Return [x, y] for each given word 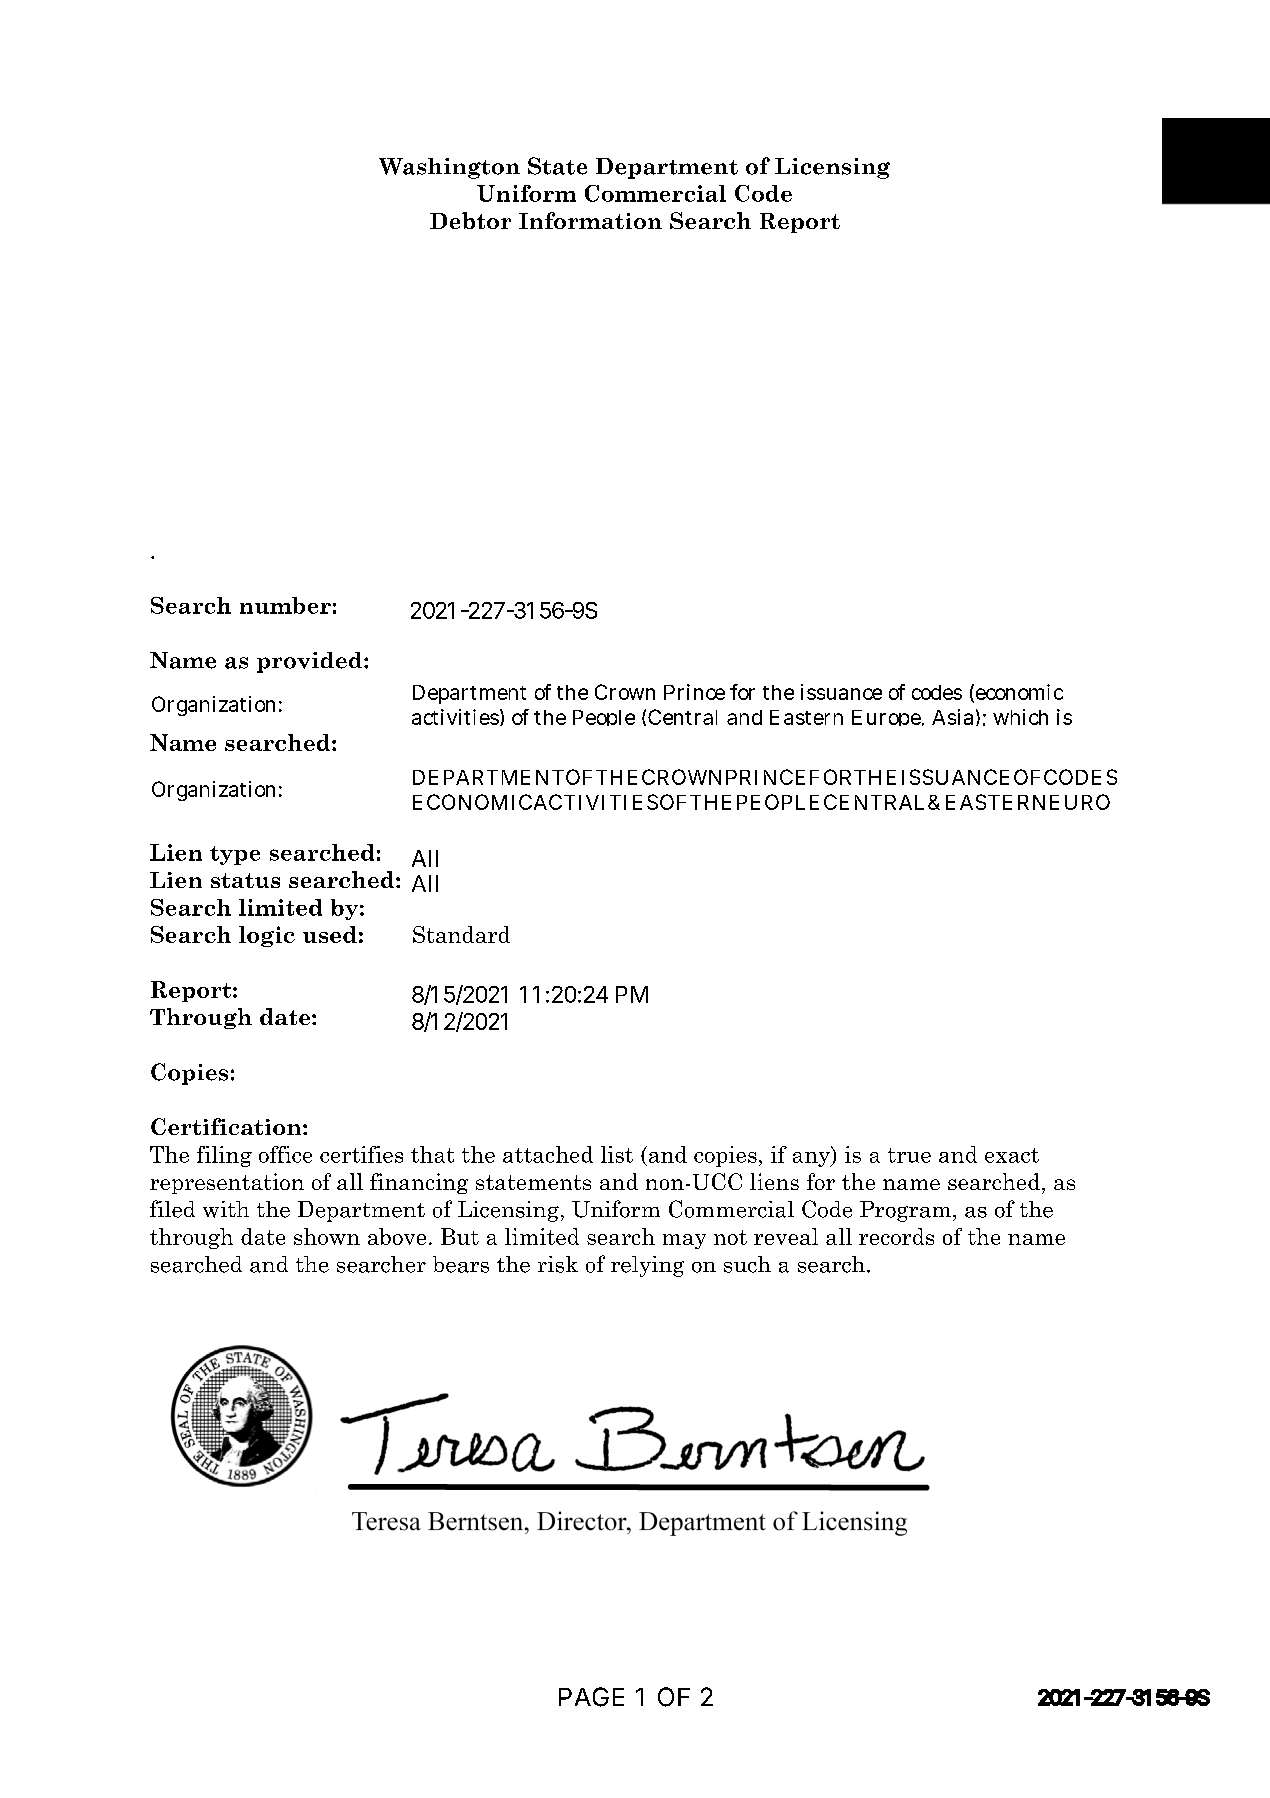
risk [558, 1264]
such [747, 1264]
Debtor [470, 220]
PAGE [591, 1697]
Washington [449, 168]
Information [590, 220]
